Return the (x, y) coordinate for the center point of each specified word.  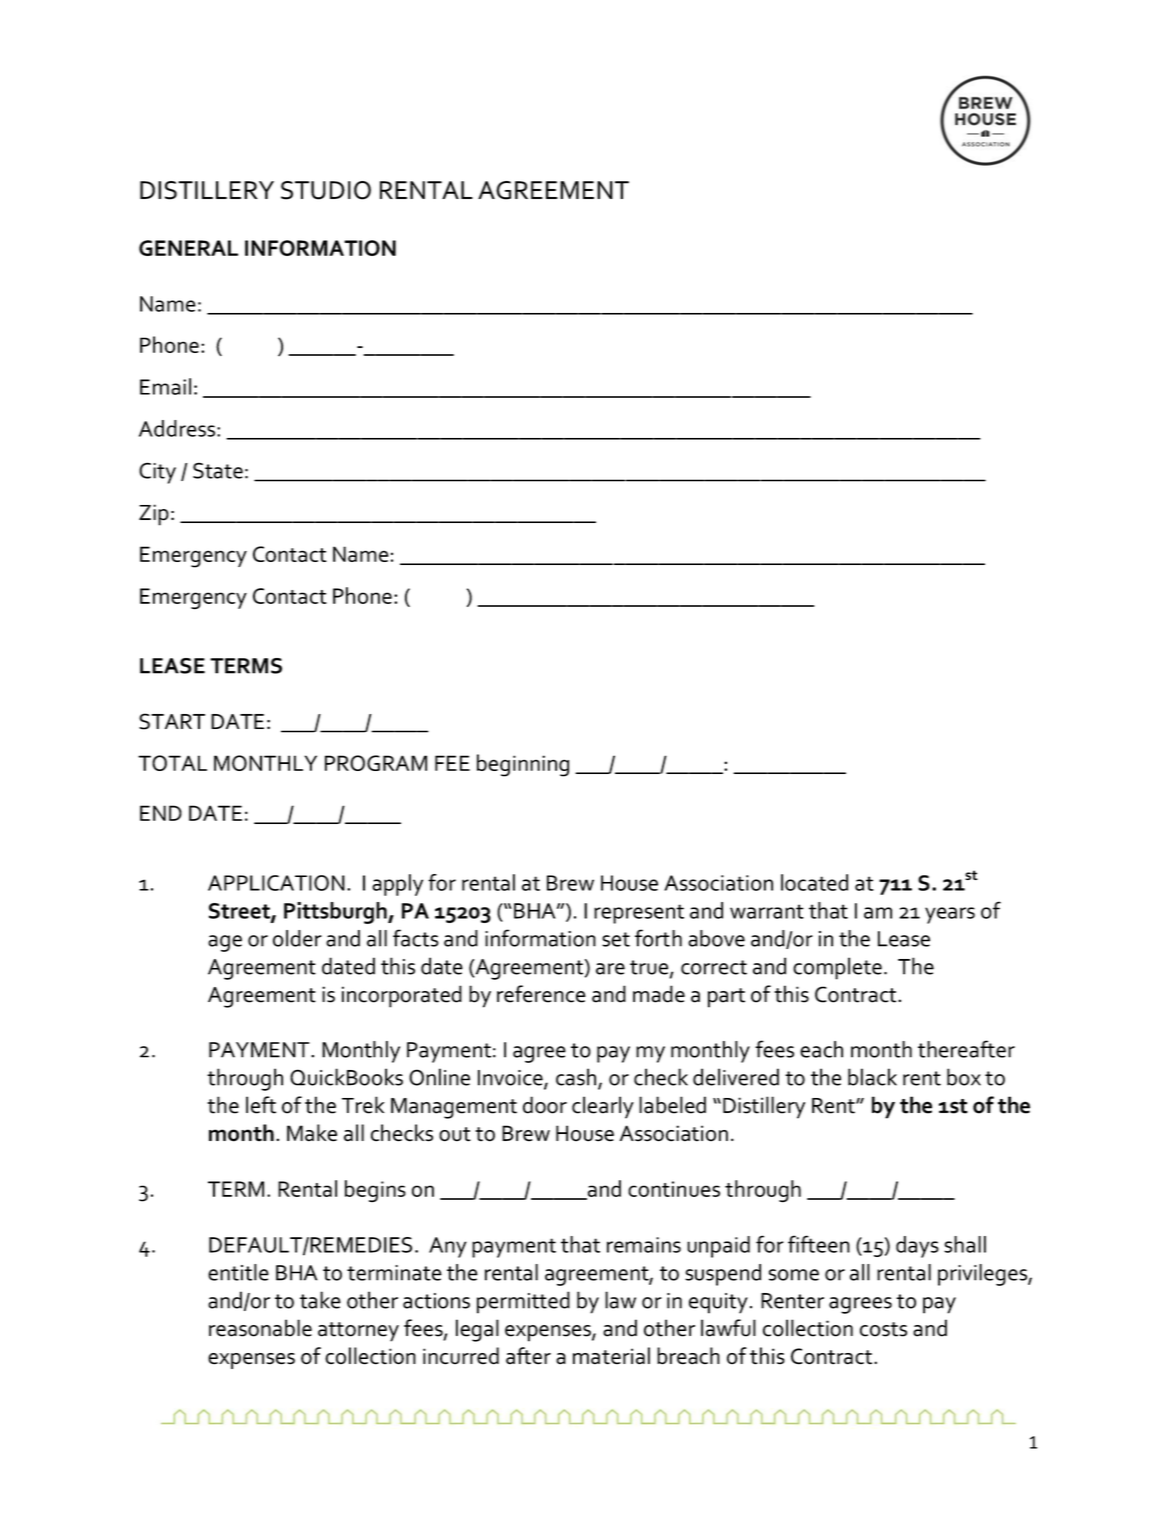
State (218, 470)
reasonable (260, 1328)
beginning (523, 765)
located (814, 882)
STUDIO (326, 190)
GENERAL (188, 248)
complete (837, 968)
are (610, 969)
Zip (154, 515)
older (297, 938)
